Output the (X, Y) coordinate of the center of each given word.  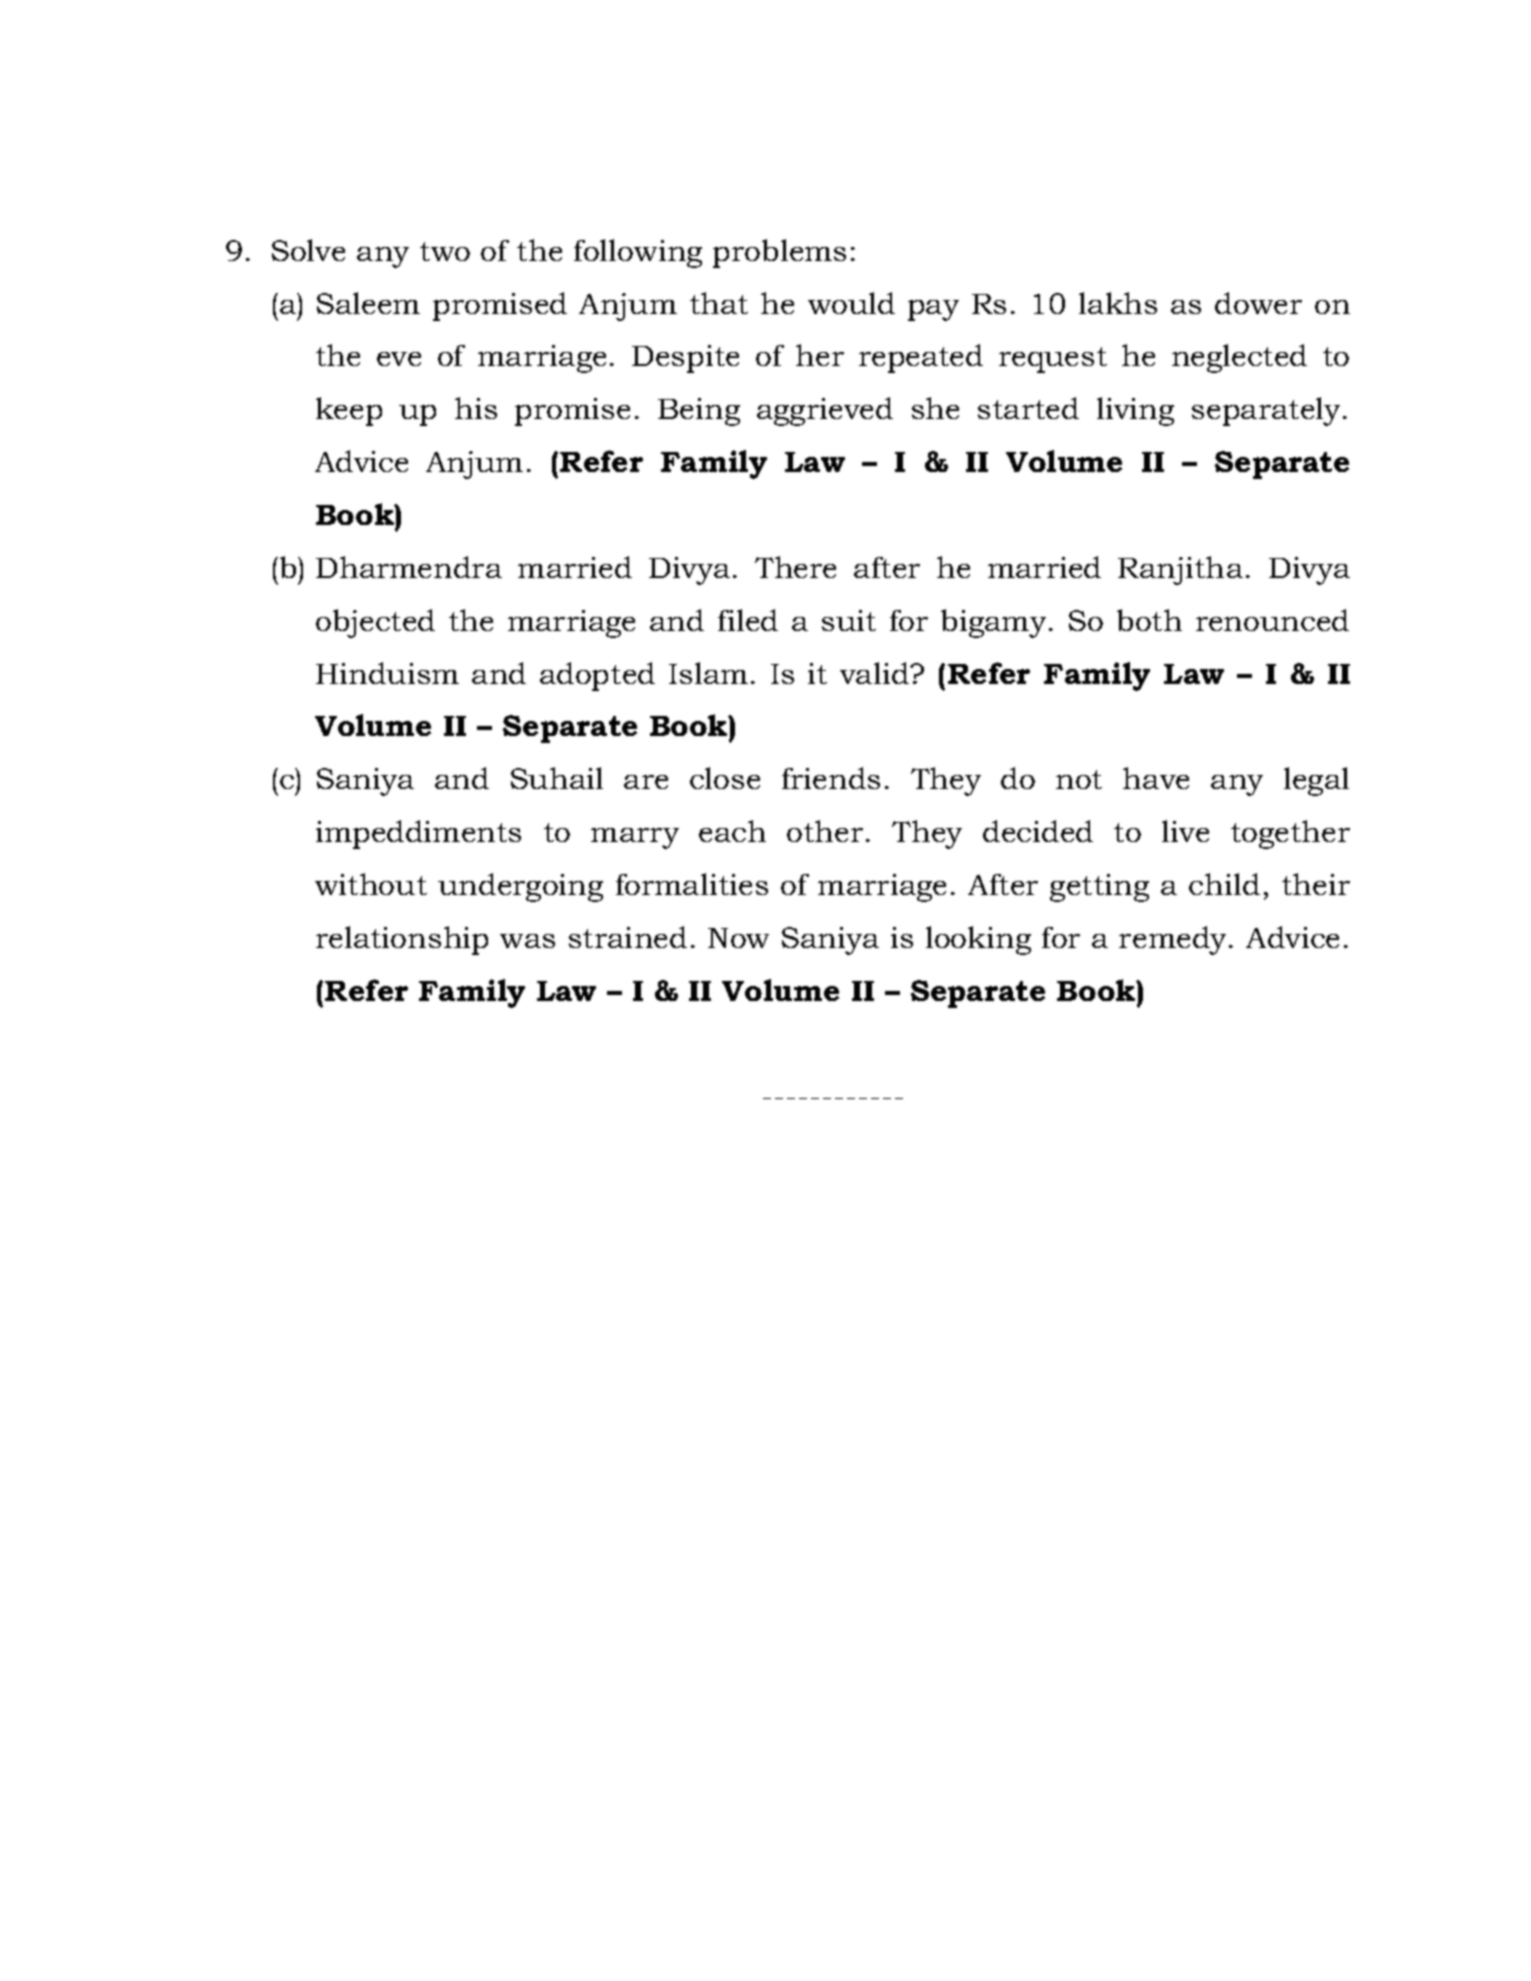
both (1149, 620)
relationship (402, 940)
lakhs (1118, 303)
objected (375, 623)
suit (849, 620)
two (445, 251)
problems (779, 253)
